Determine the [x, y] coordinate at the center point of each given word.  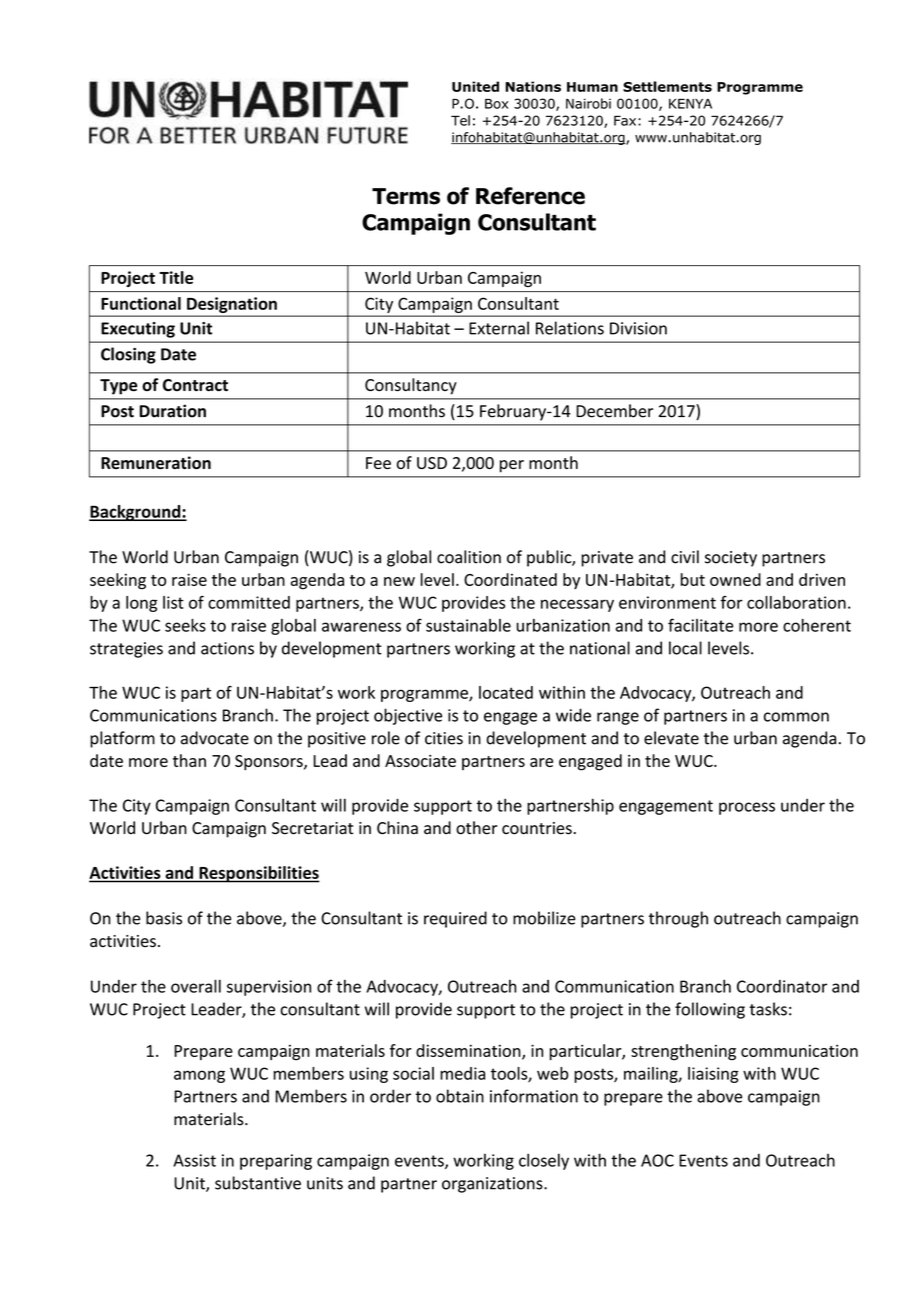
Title [176, 277]
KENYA [690, 104]
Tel [460, 120]
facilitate [701, 625]
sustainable [468, 625]
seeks [185, 625]
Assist [194, 1160]
